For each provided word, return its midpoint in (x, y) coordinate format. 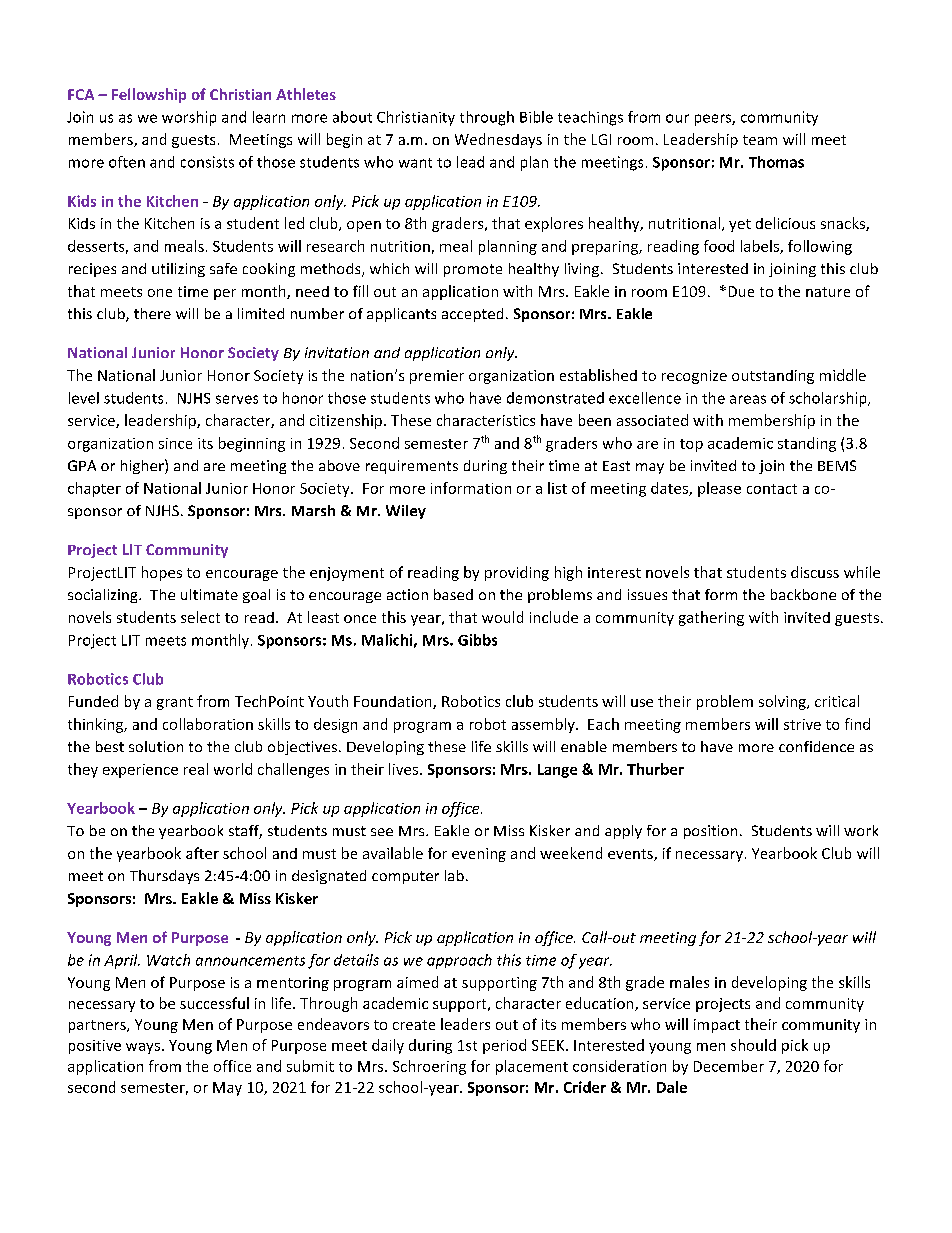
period (504, 1046)
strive (802, 724)
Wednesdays (498, 140)
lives (403, 769)
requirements (412, 467)
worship (189, 118)
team (760, 140)
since (175, 443)
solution (156, 746)
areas (748, 399)
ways (143, 1048)
